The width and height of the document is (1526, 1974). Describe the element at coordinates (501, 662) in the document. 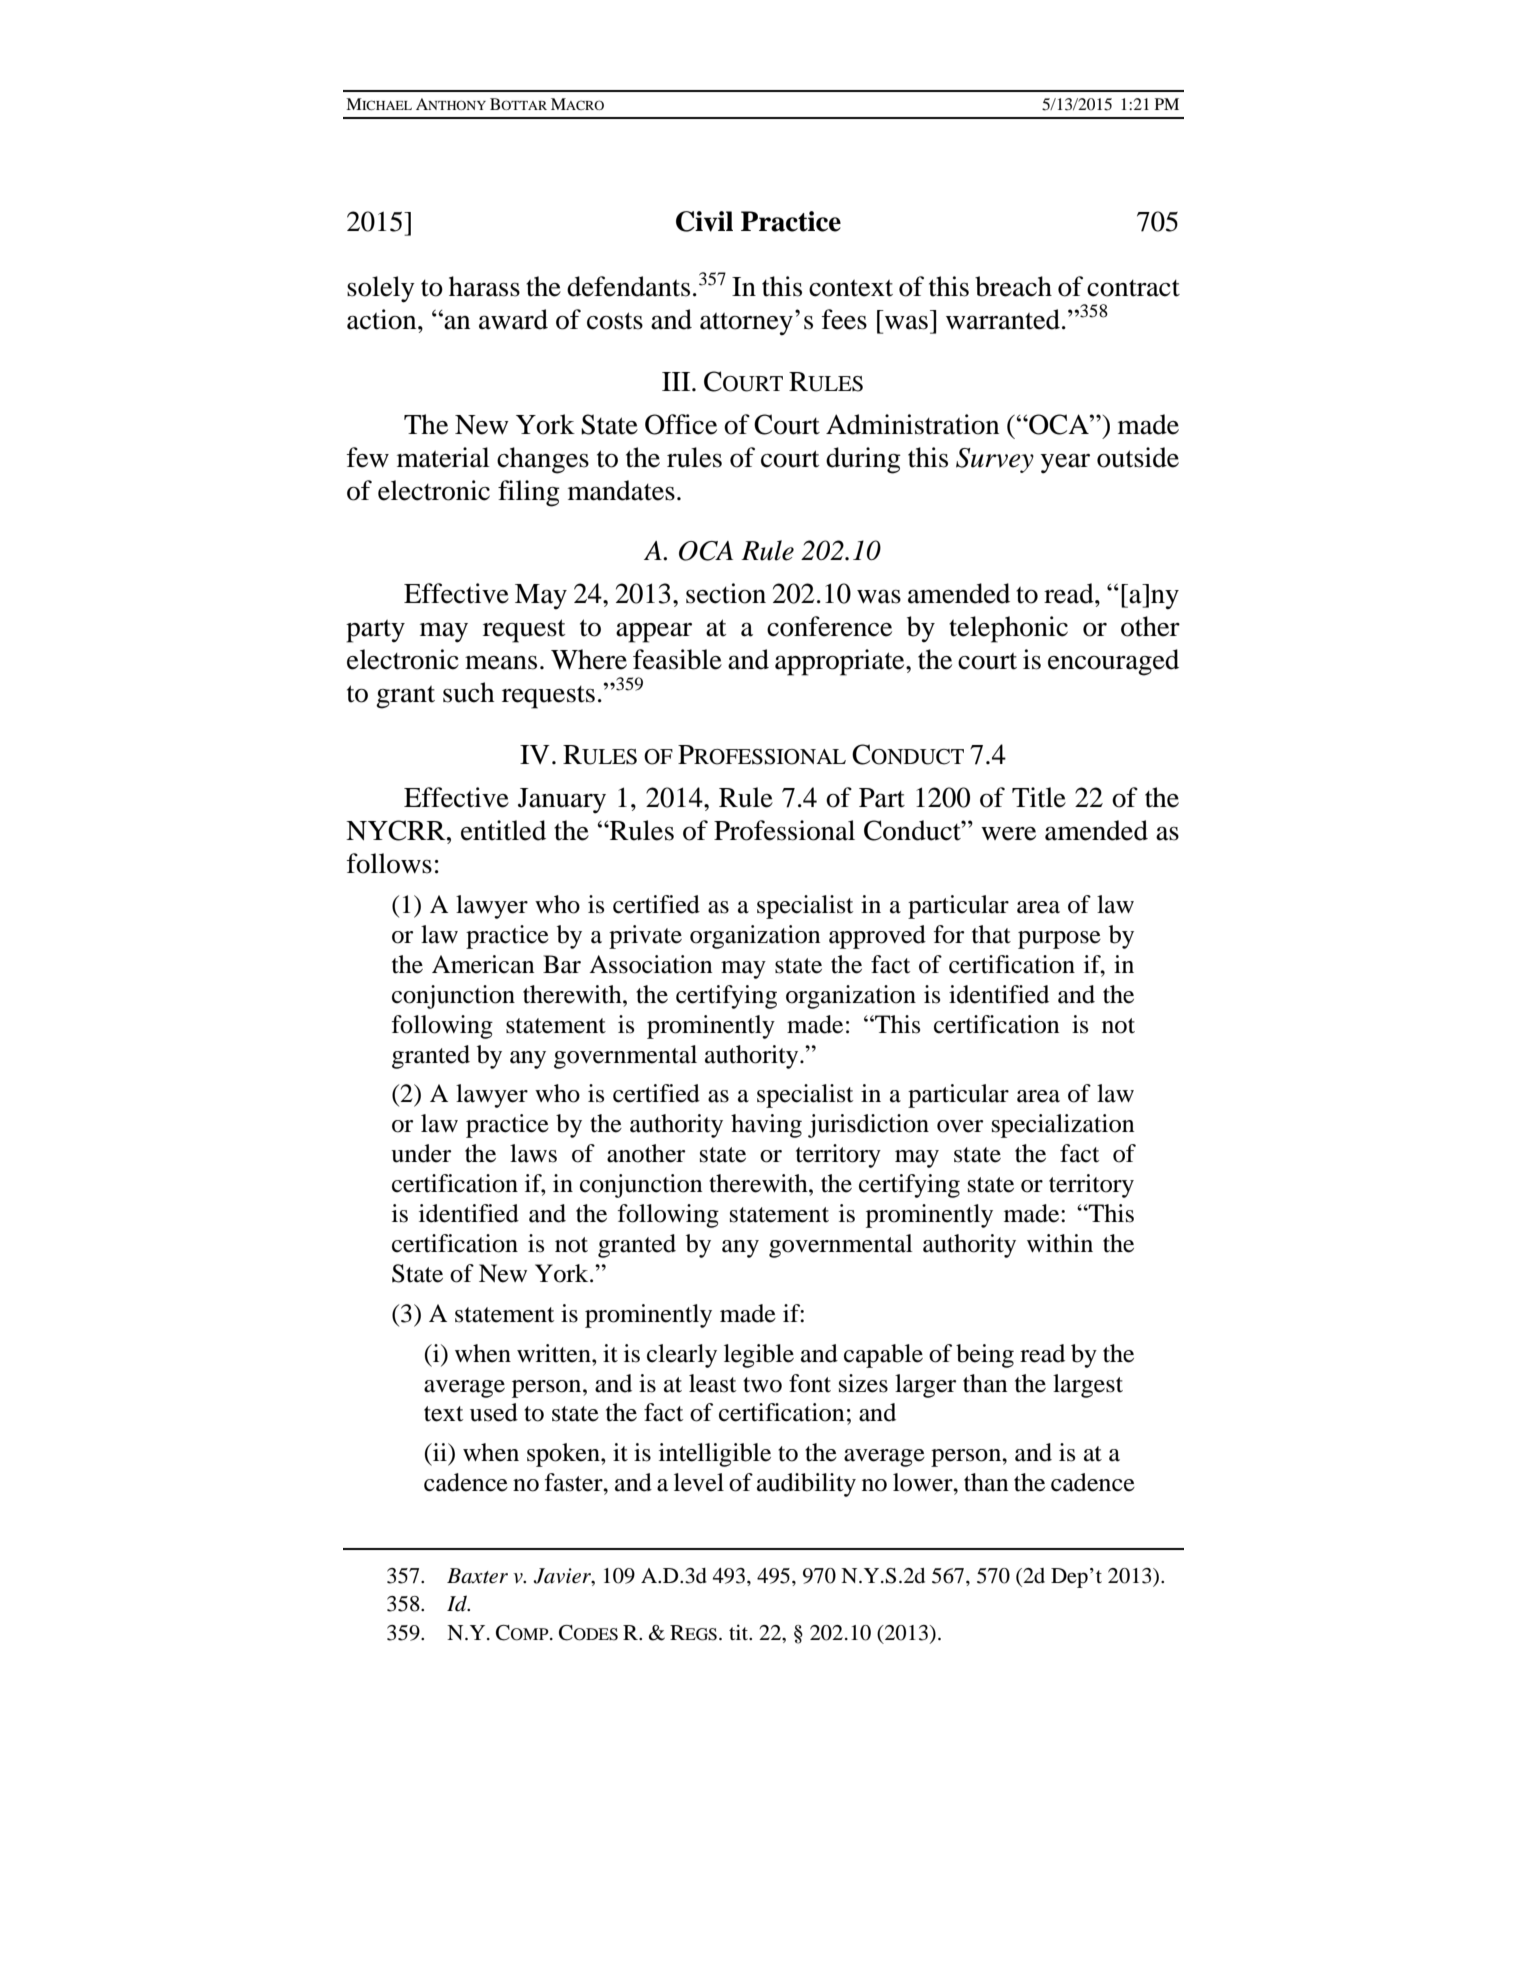

I see `means` at that location.
